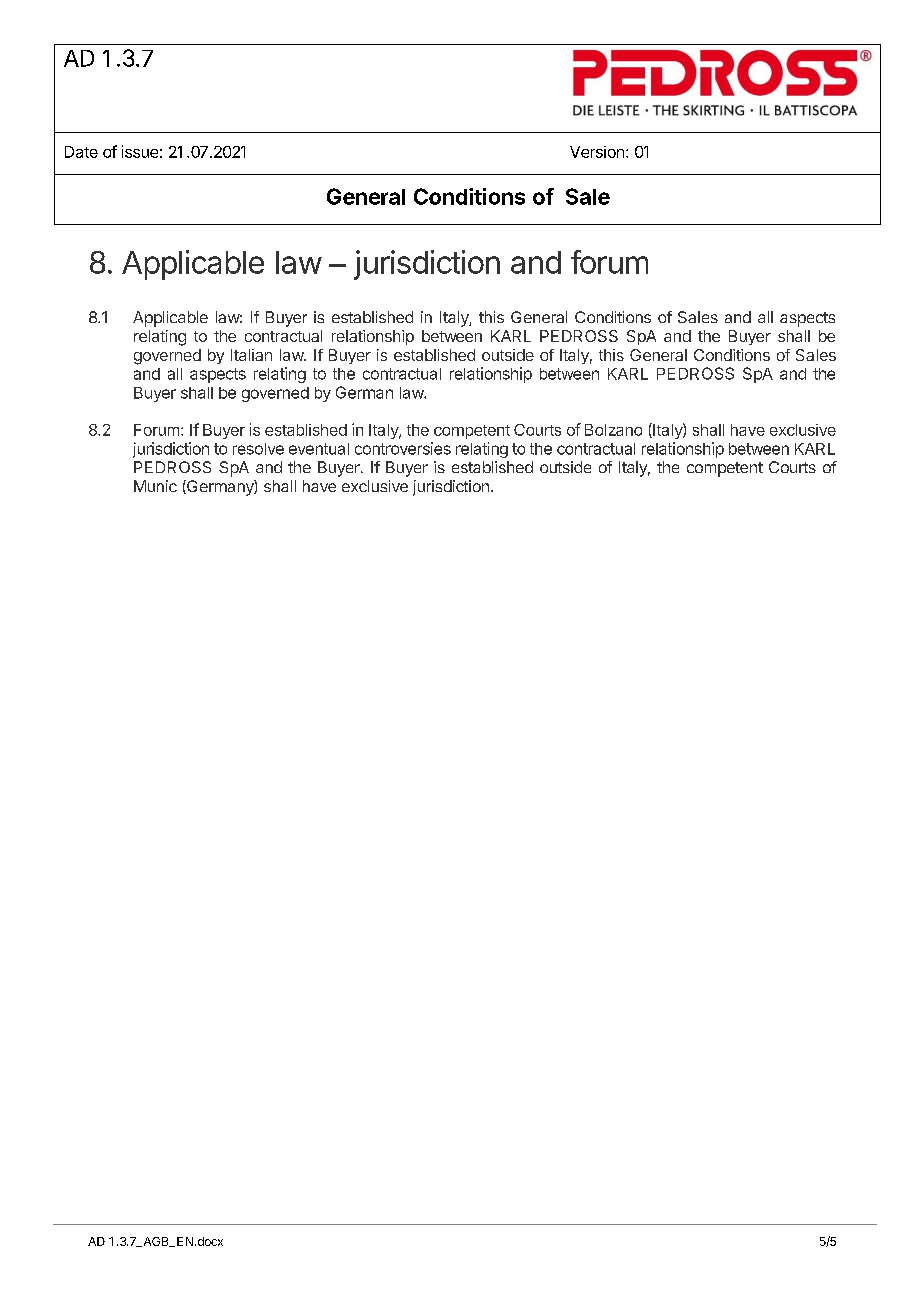 This screenshot has width=924, height=1308. Describe the element at coordinates (258, 449) in the screenshot. I see `resolve` at that location.
